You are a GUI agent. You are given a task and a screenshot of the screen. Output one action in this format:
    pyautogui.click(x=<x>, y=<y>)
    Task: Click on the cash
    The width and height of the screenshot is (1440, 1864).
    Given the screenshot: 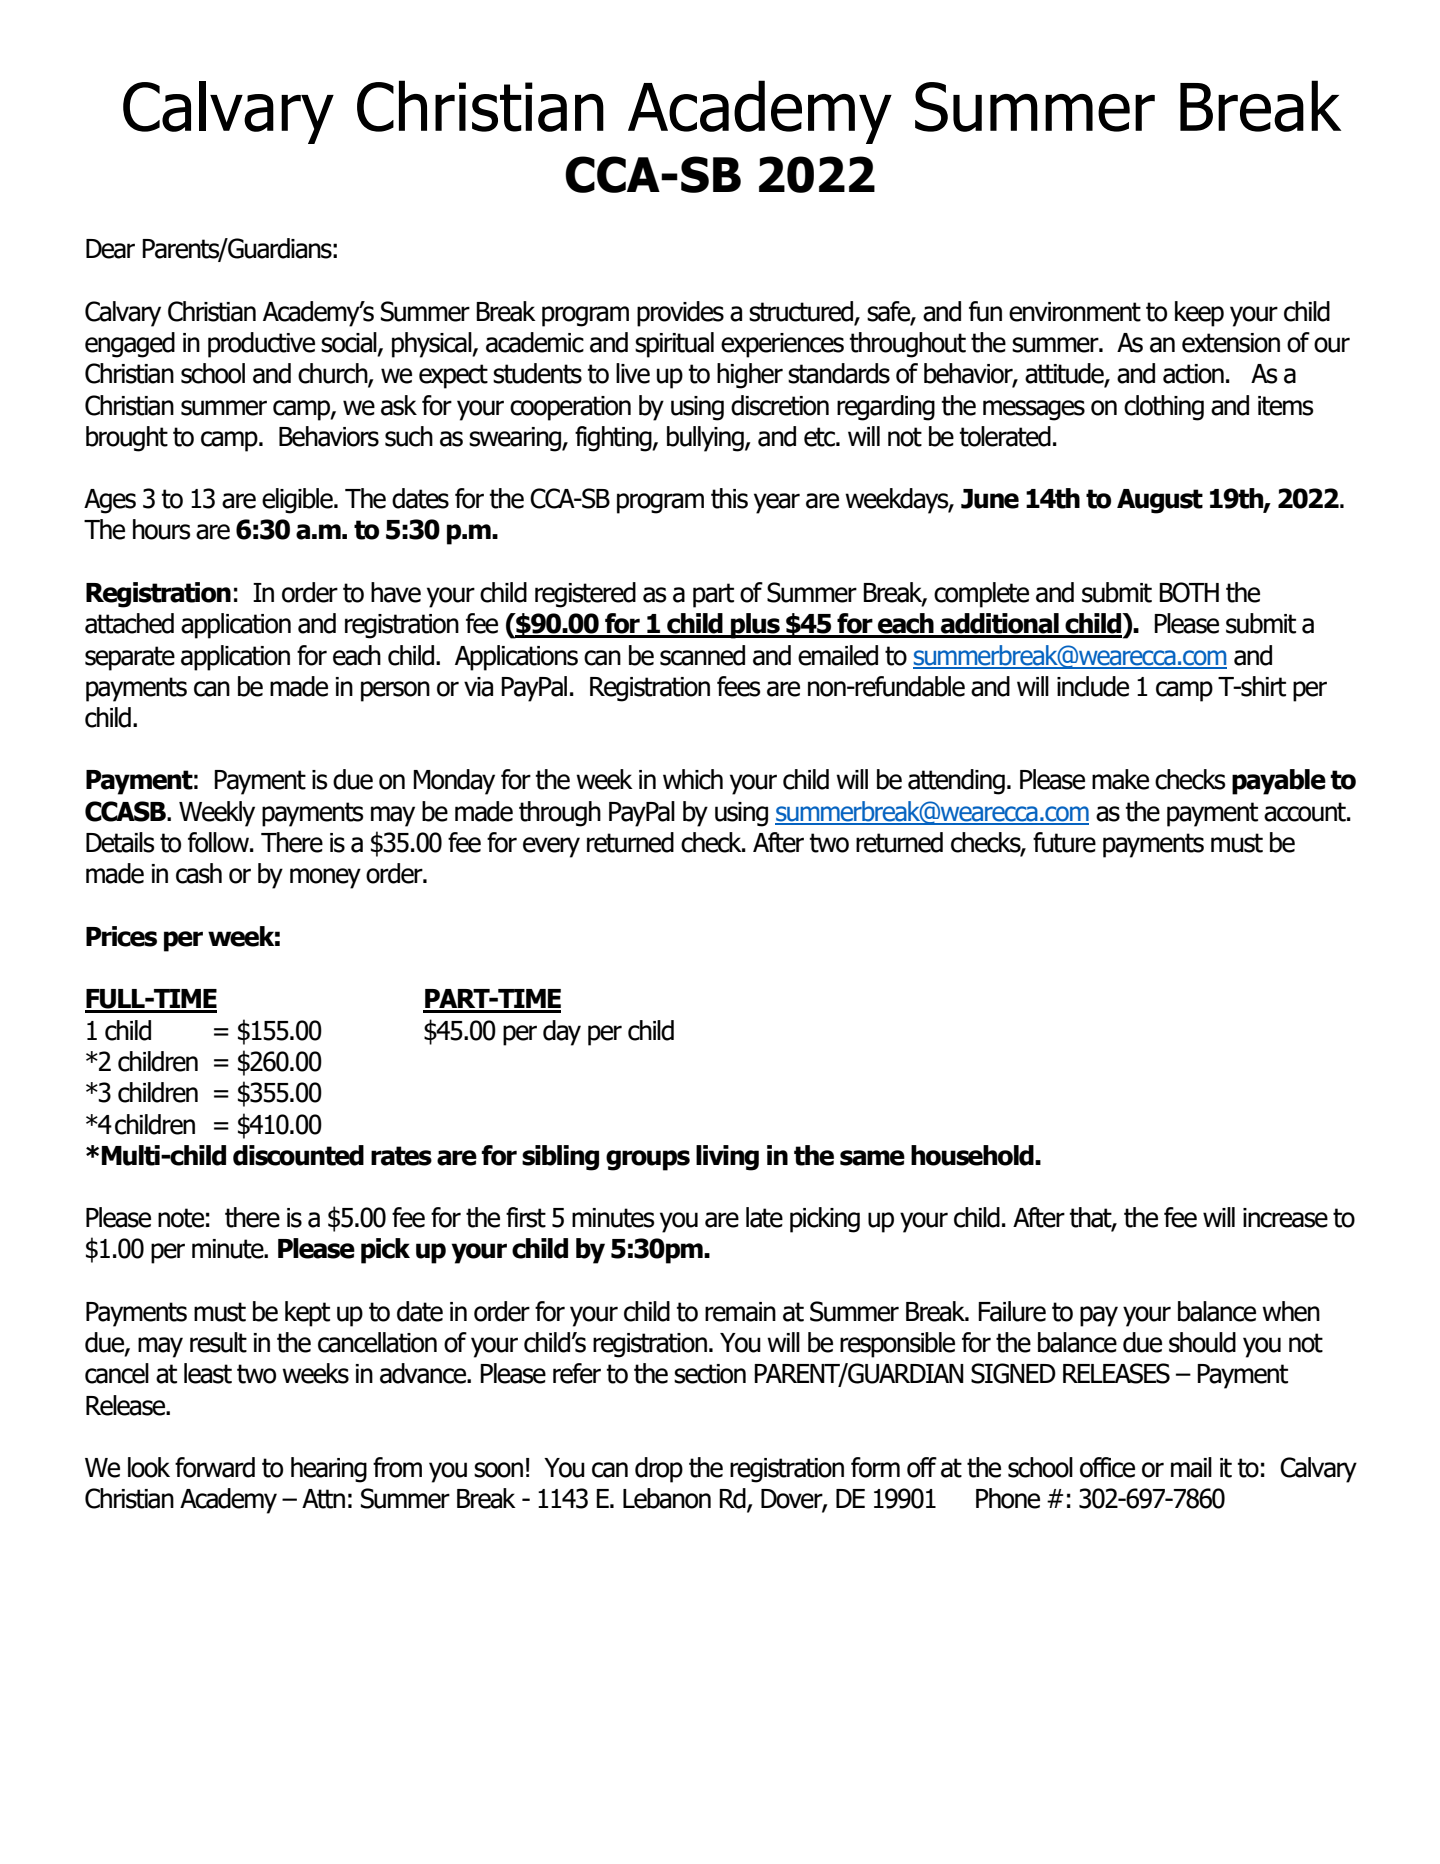 What is the action you would take?
    pyautogui.click(x=199, y=873)
